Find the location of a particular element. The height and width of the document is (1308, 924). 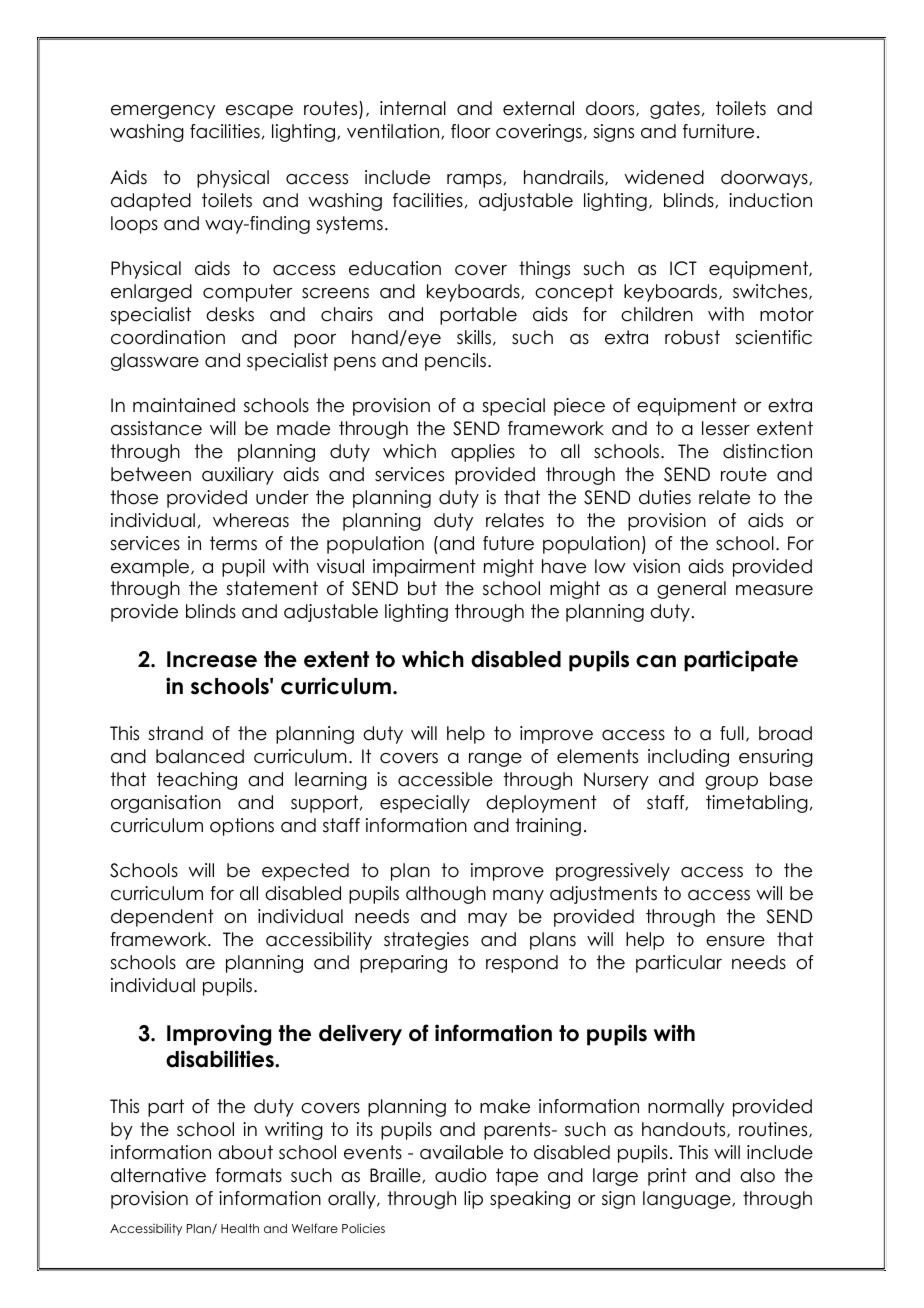

group is located at coordinates (731, 783).
